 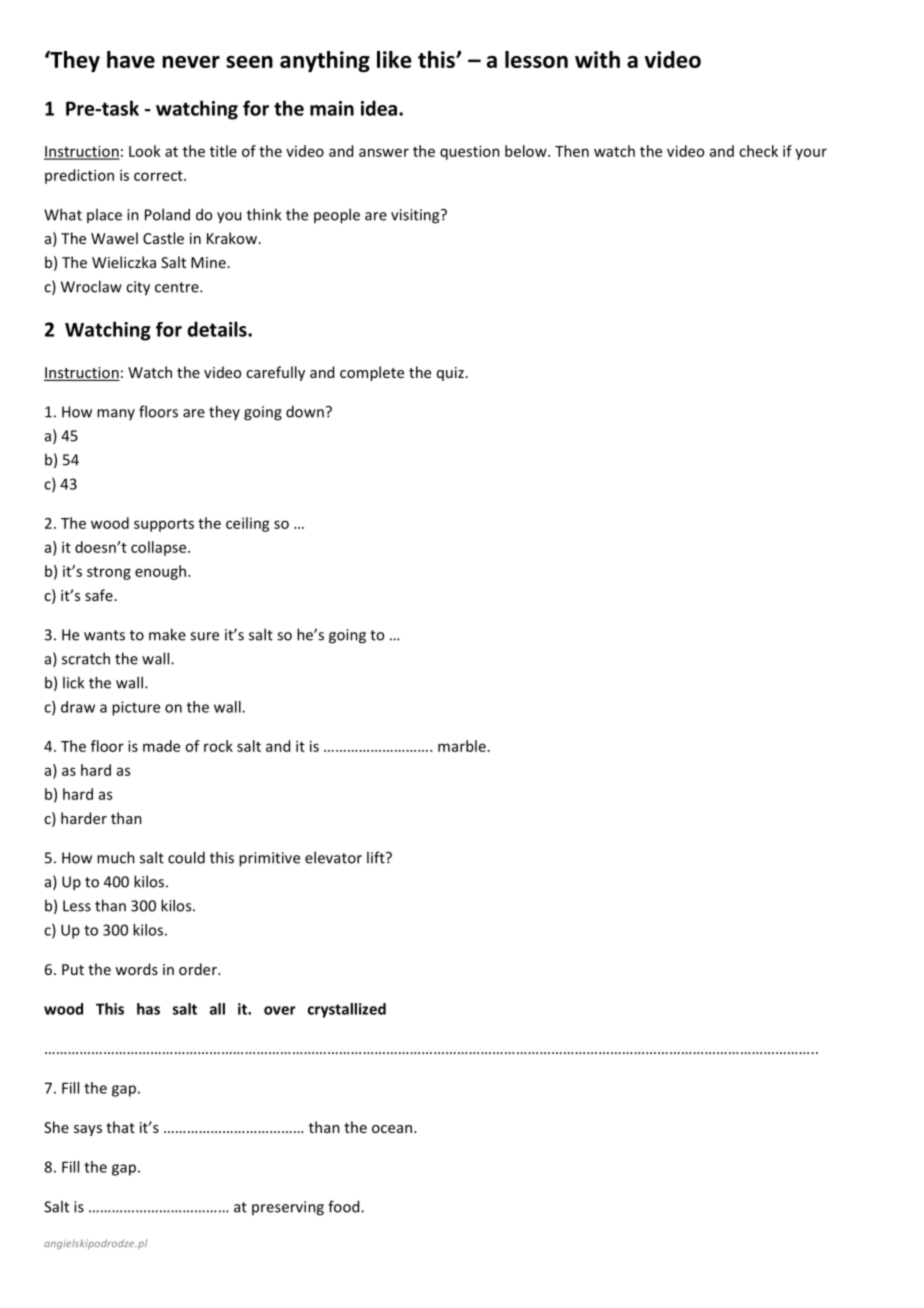 I want to click on check, so click(x=758, y=151).
